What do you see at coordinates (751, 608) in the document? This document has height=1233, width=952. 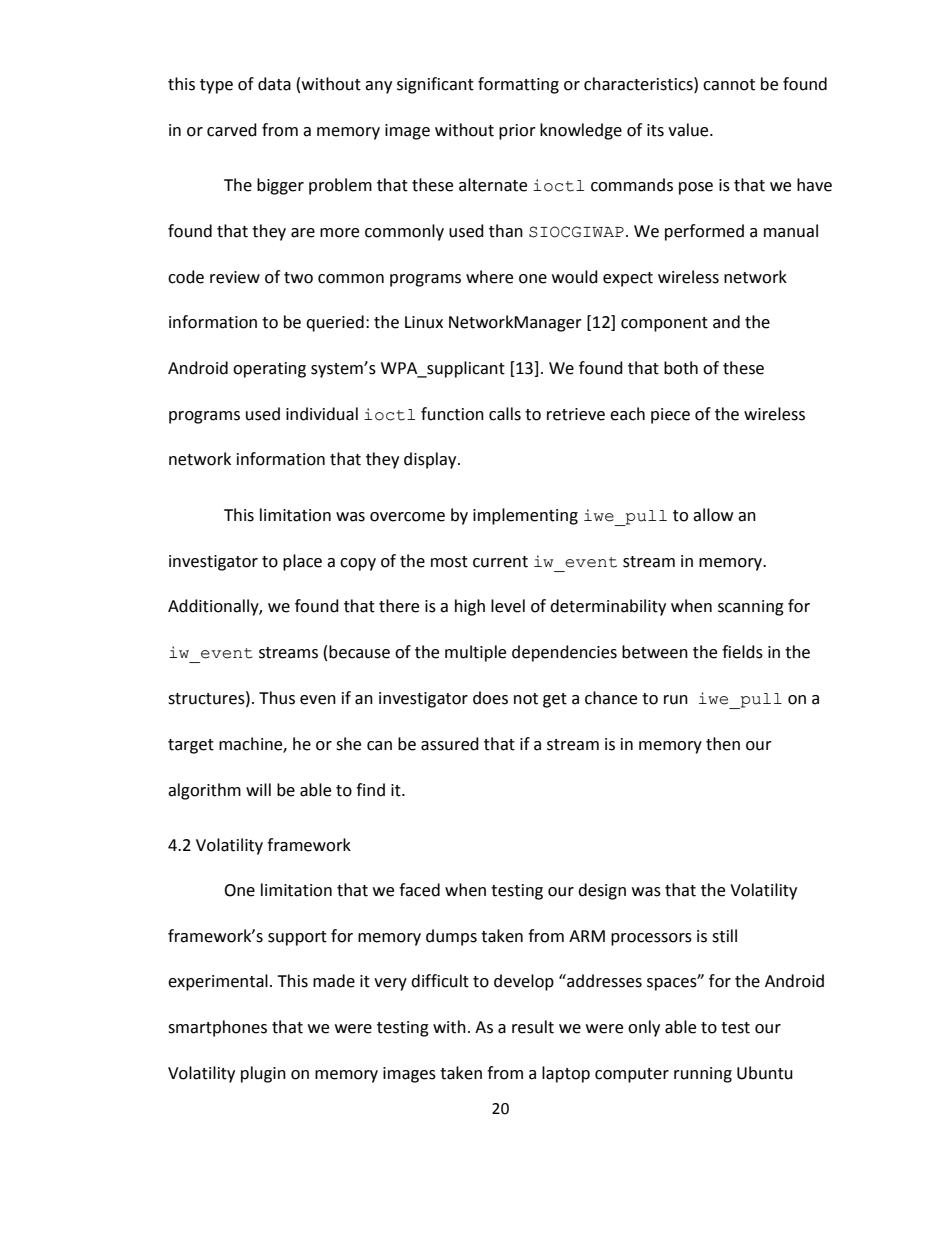 I see `scanning` at bounding box center [751, 608].
